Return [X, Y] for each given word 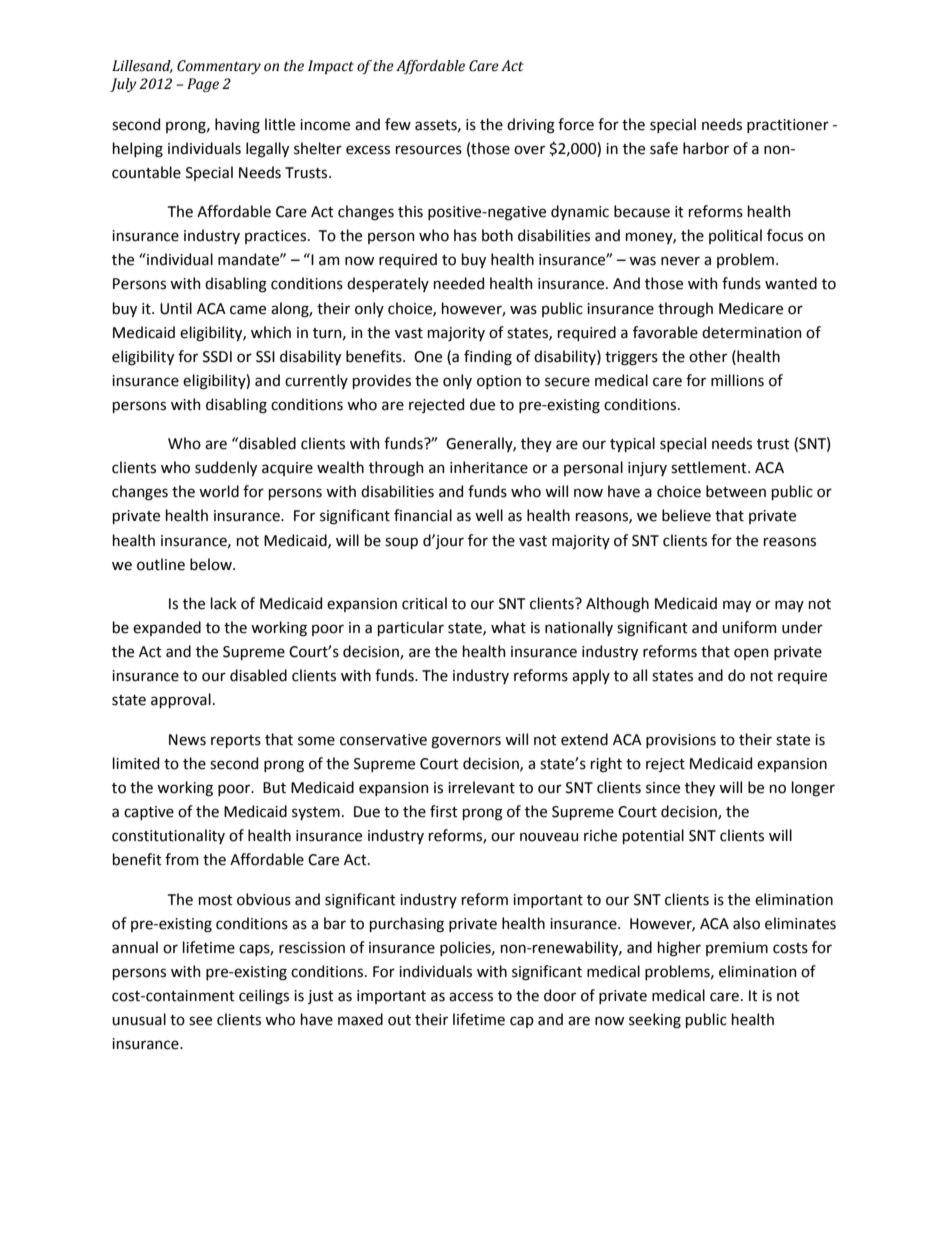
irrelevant [481, 787]
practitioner [788, 126]
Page [203, 85]
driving [531, 126]
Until [176, 308]
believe [686, 515]
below [212, 564]
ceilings [264, 997]
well [489, 515]
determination [752, 332]
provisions [681, 741]
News [187, 740]
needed [459, 283]
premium [737, 949]
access [471, 997]
